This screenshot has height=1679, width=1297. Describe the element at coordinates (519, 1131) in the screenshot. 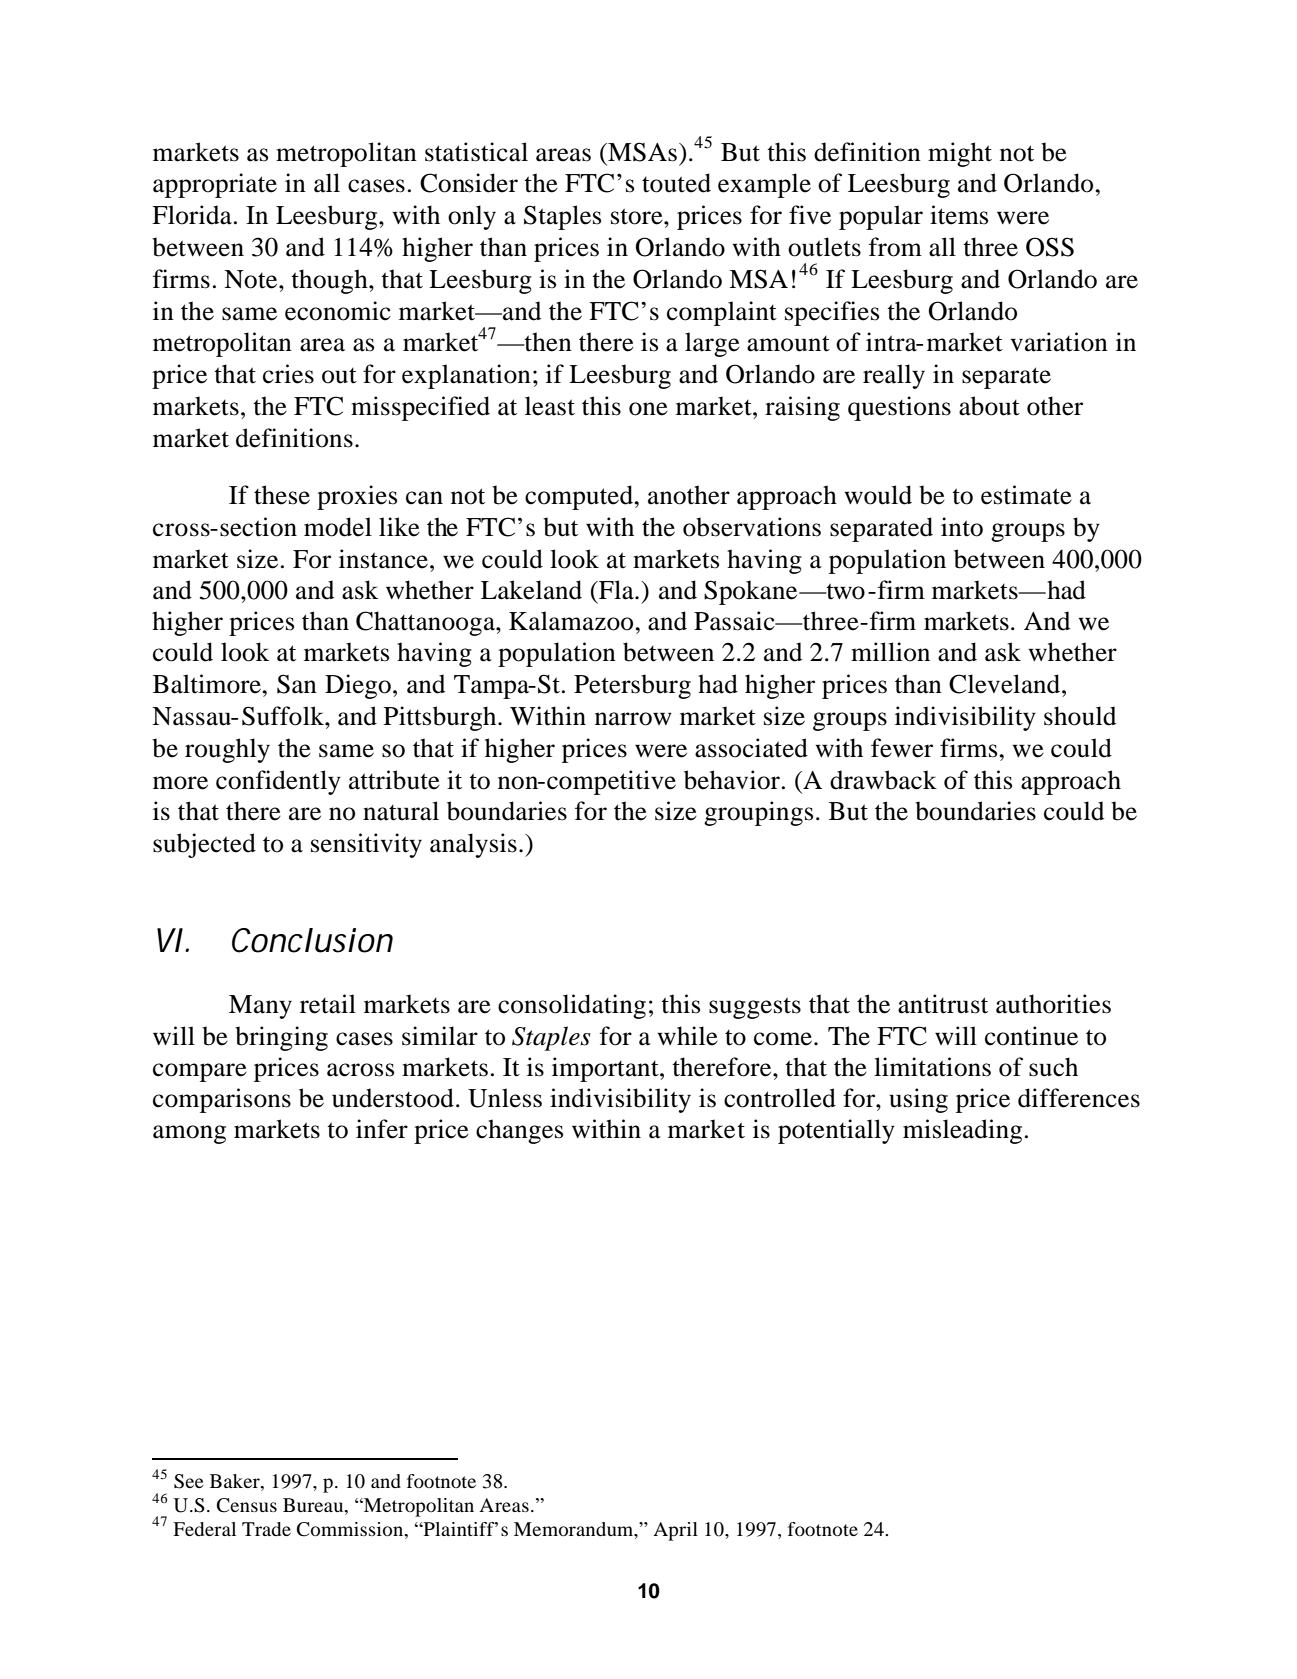

I see `changes` at that location.
